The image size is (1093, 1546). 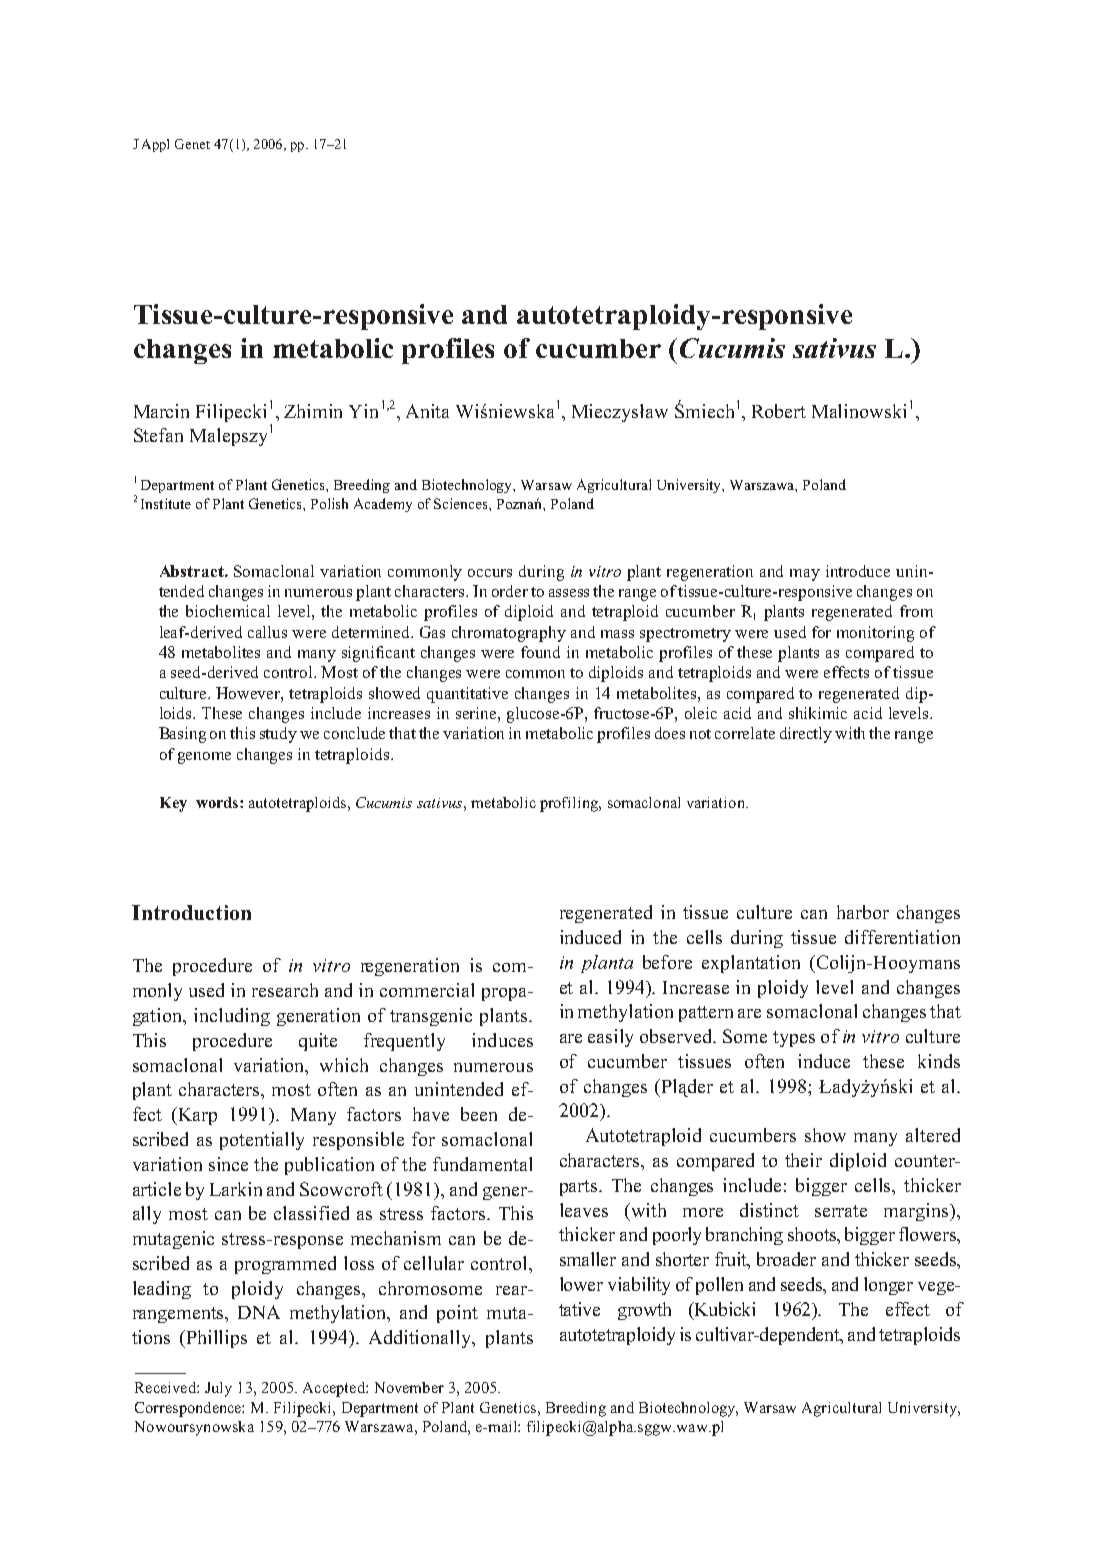 What do you see at coordinates (863, 912) in the screenshot?
I see `harbor` at bounding box center [863, 912].
